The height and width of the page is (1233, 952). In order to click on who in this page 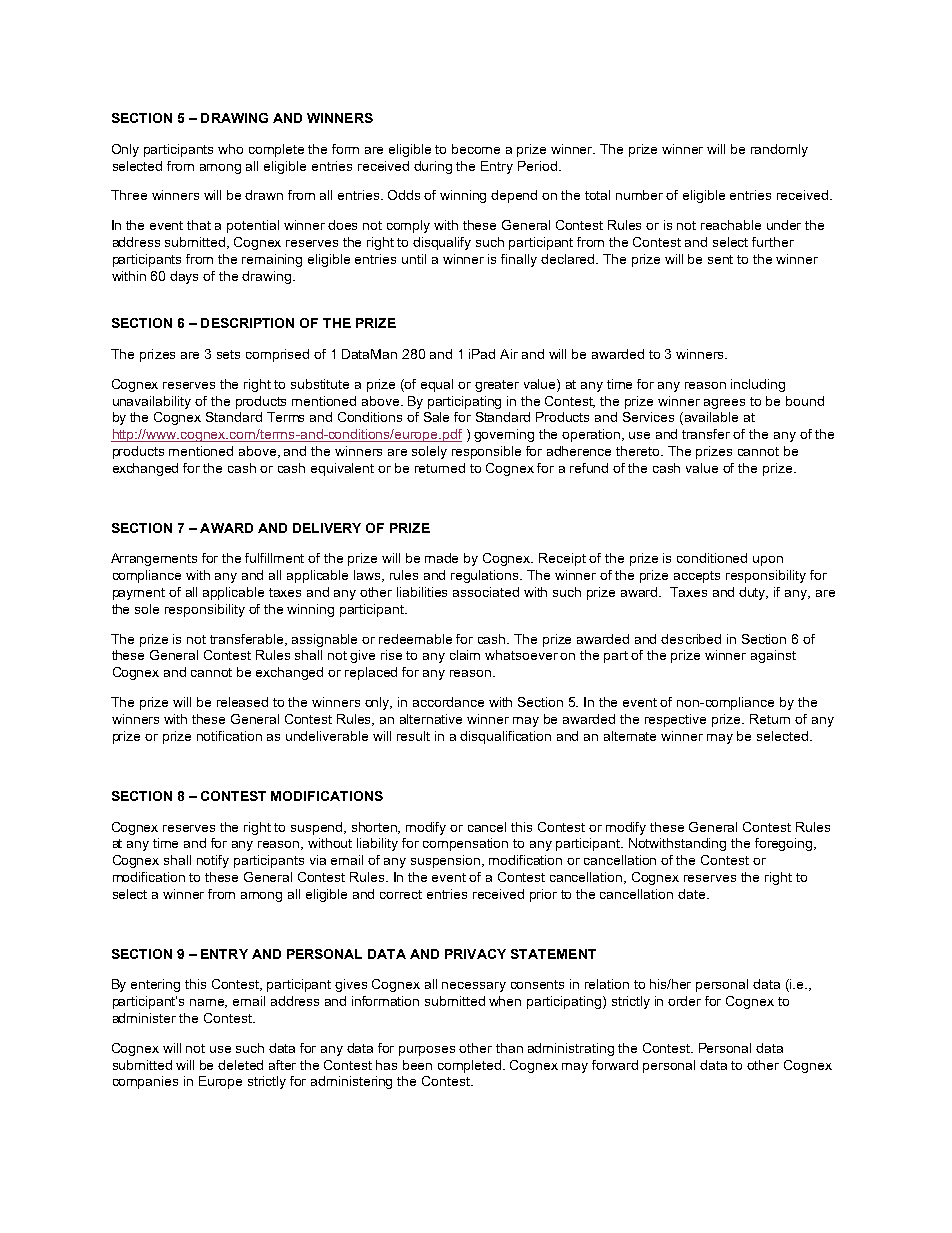, I will do `click(230, 149)`.
